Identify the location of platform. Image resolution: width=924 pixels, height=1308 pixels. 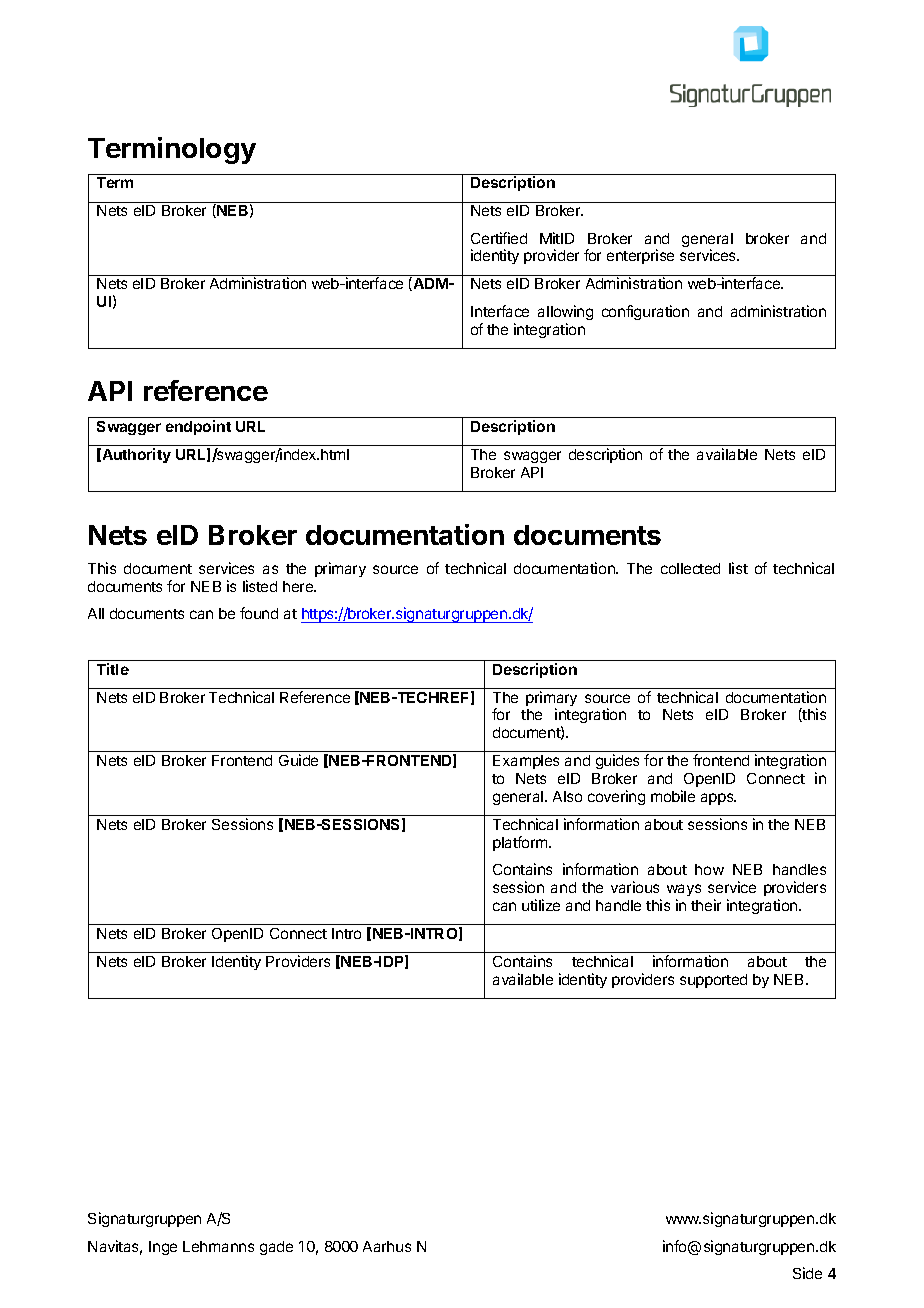
(521, 843).
